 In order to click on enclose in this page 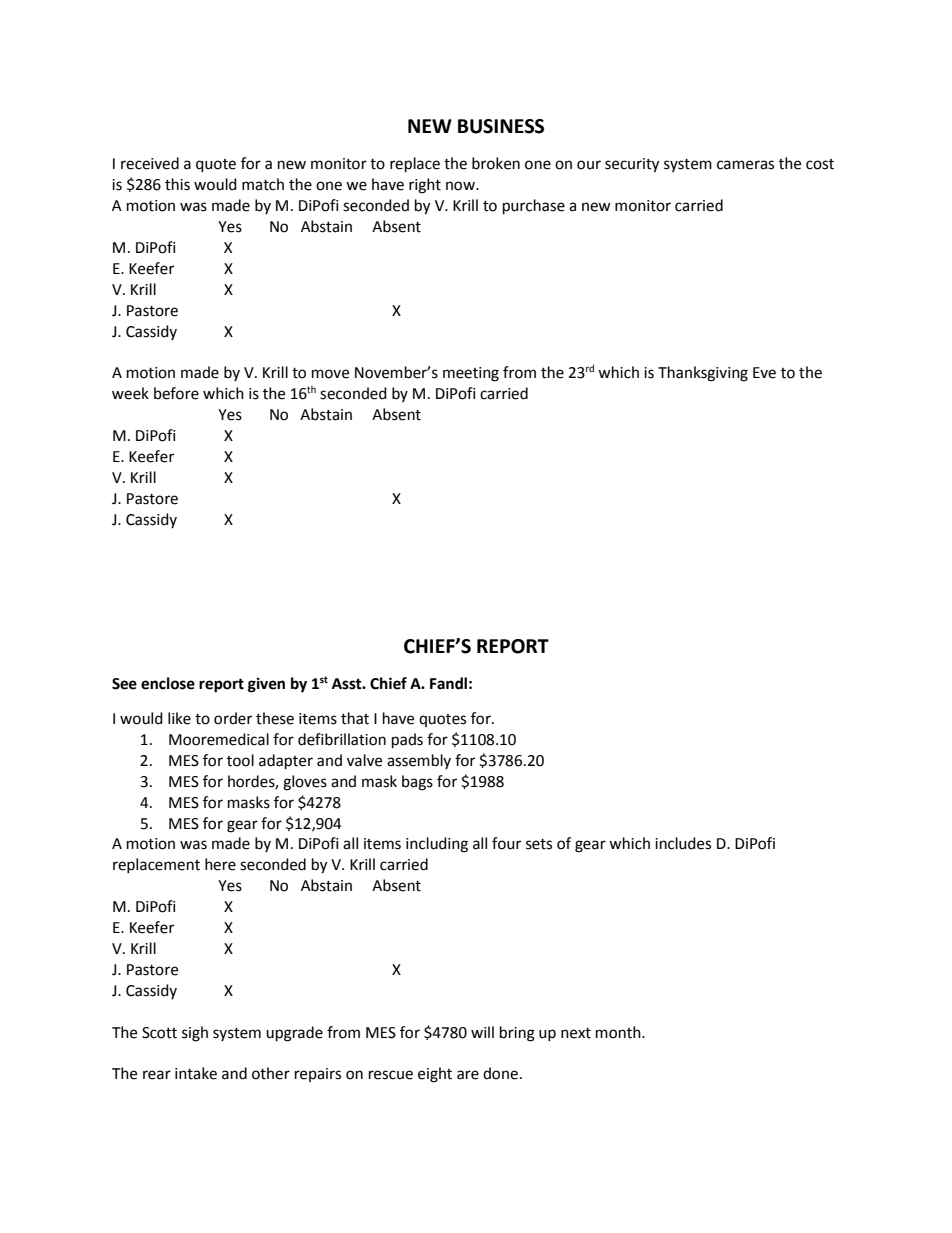, I will do `click(168, 683)`.
